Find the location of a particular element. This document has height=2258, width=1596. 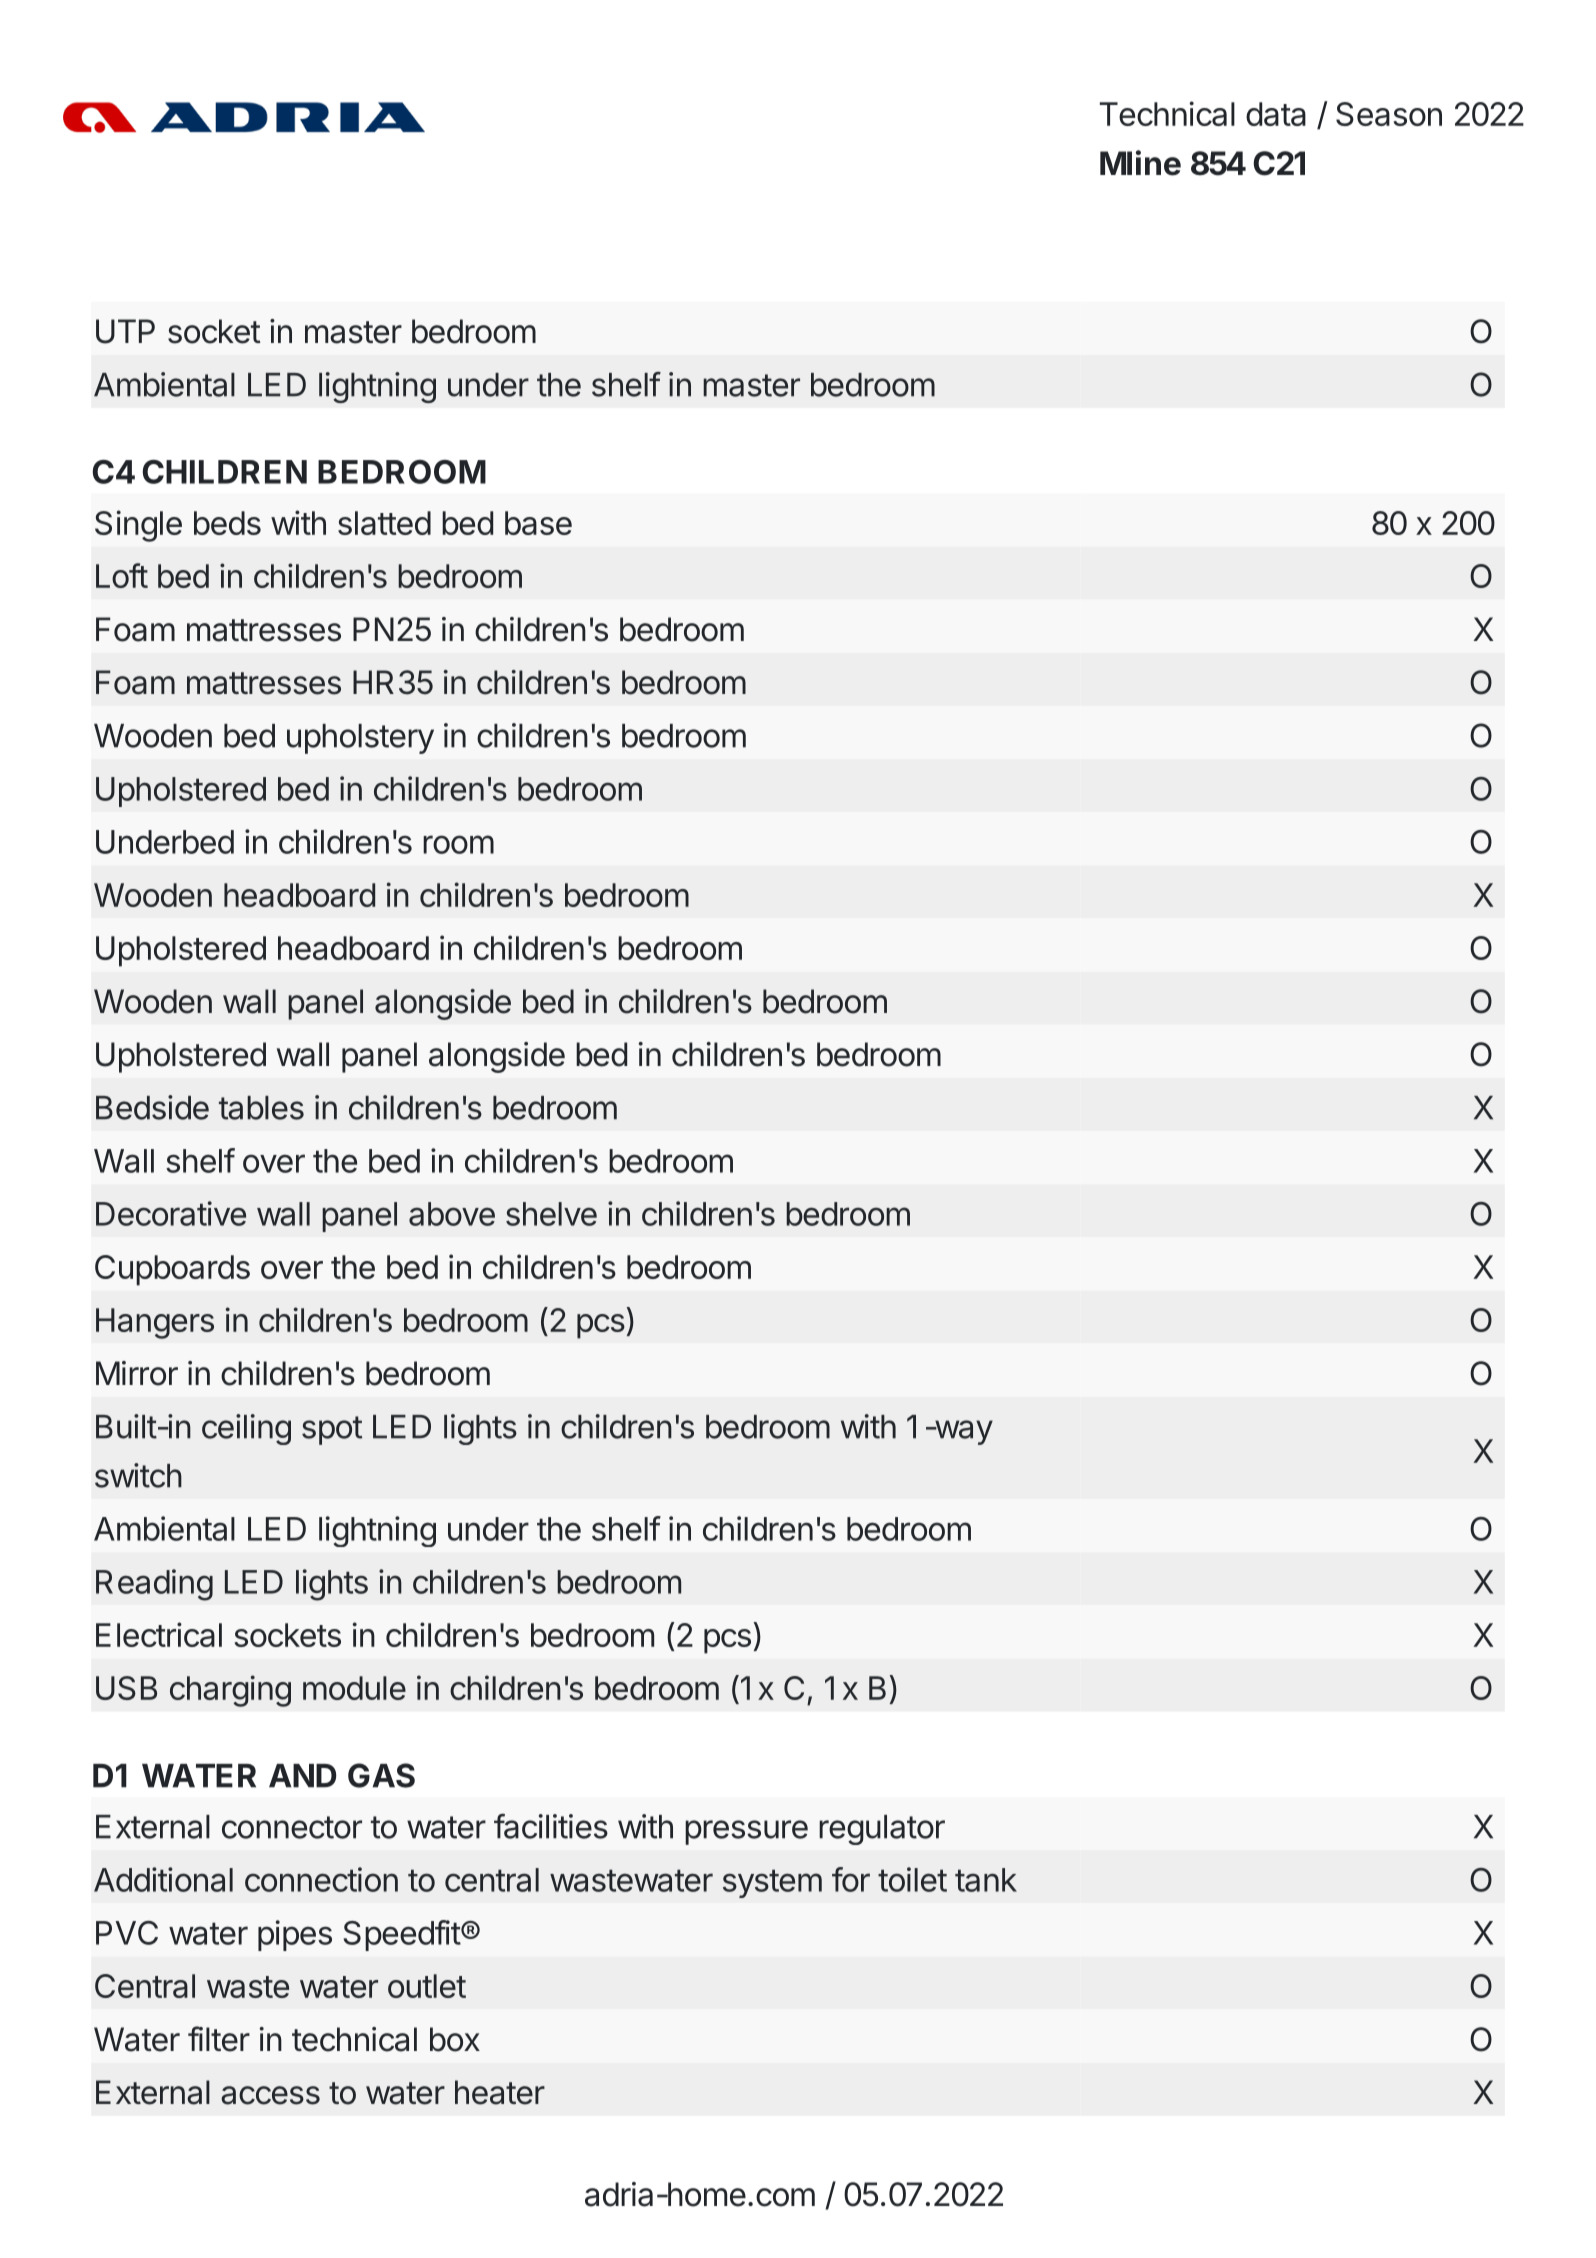

shelve is located at coordinates (551, 1214).
